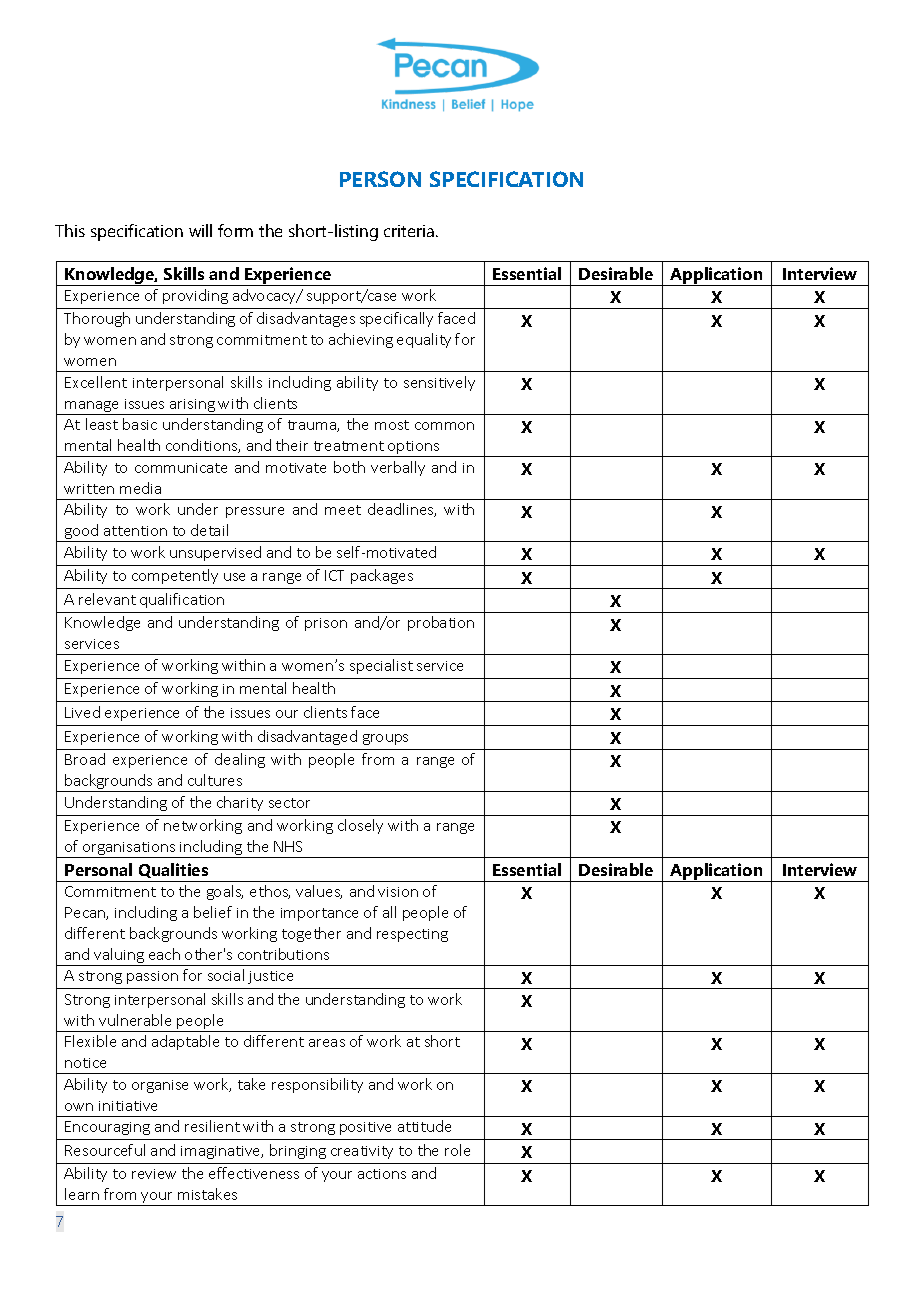 The image size is (924, 1308). Describe the element at coordinates (409, 231) in the document. I see `criteria` at that location.
